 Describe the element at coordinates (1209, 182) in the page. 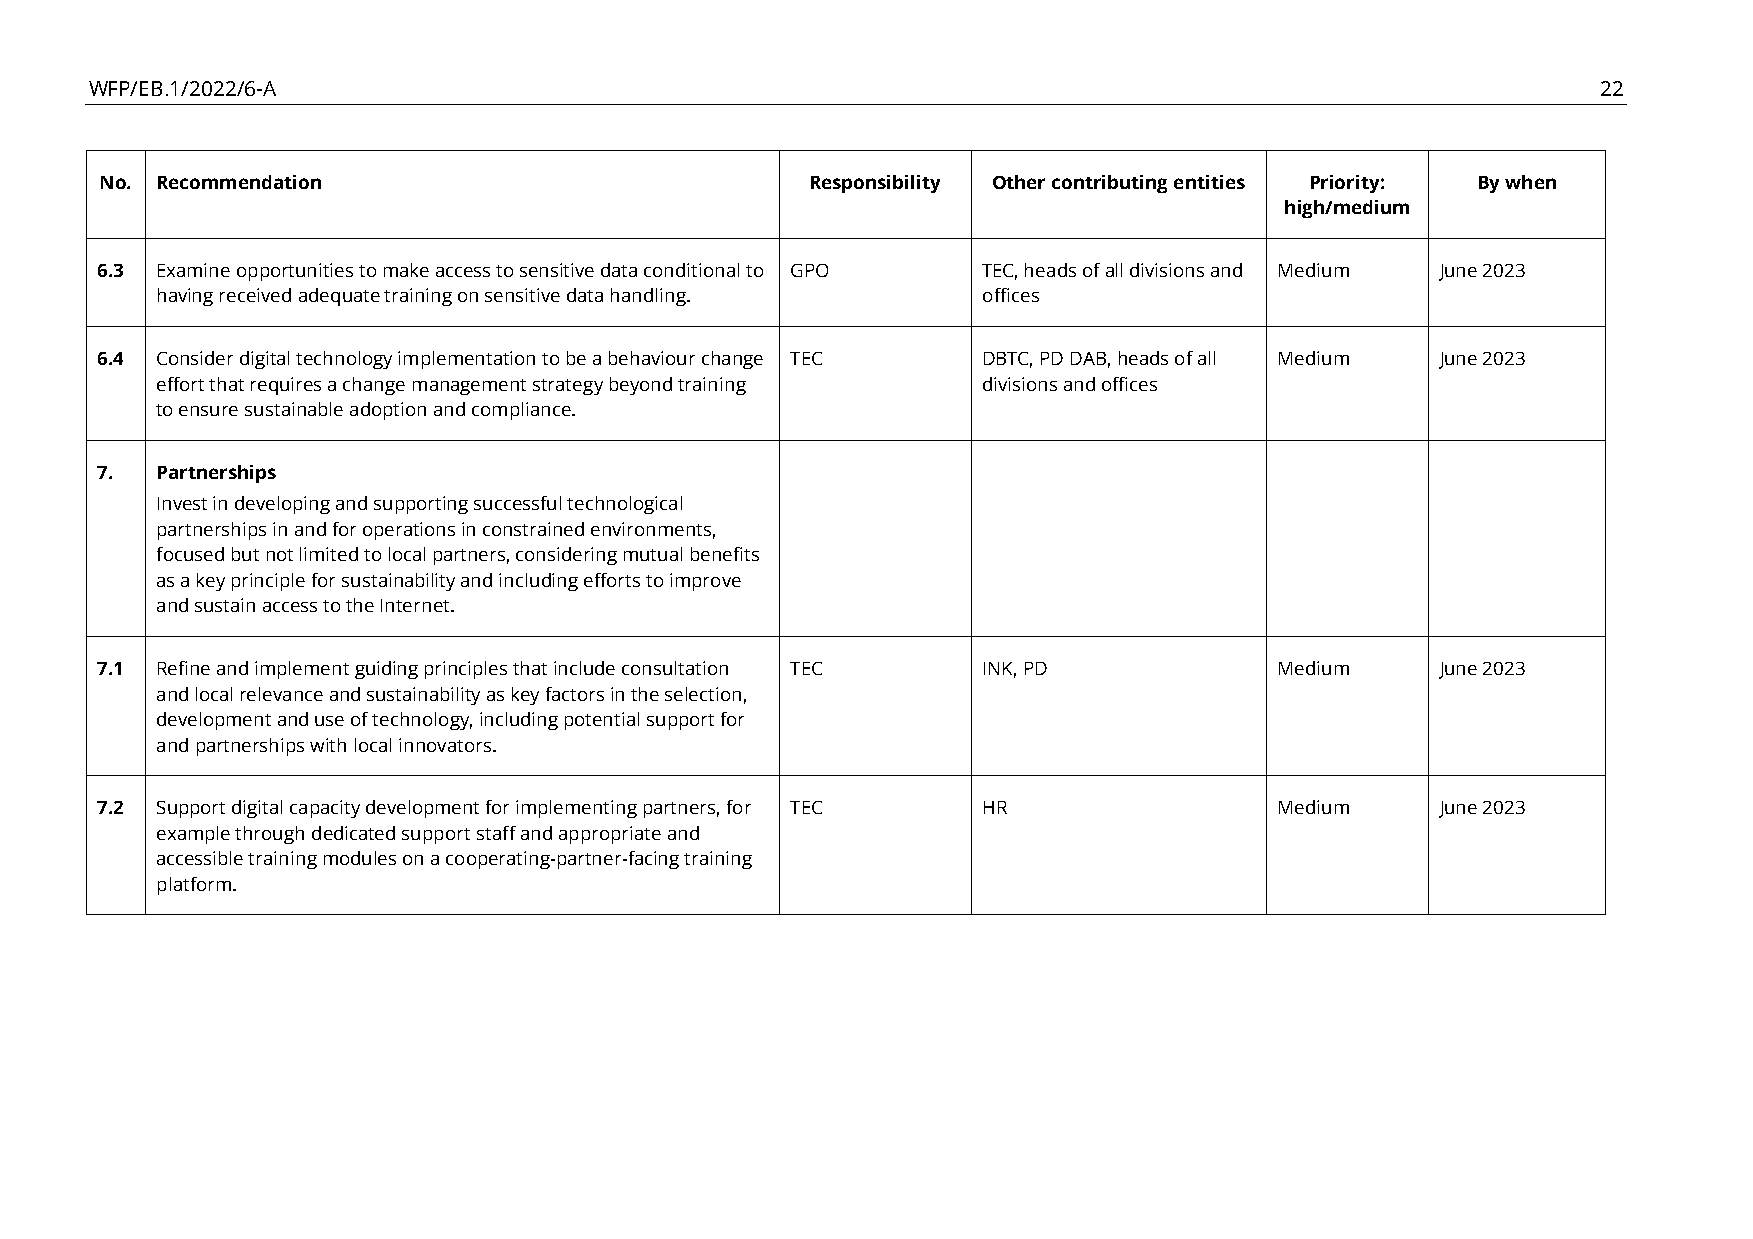

I see `entities` at that location.
